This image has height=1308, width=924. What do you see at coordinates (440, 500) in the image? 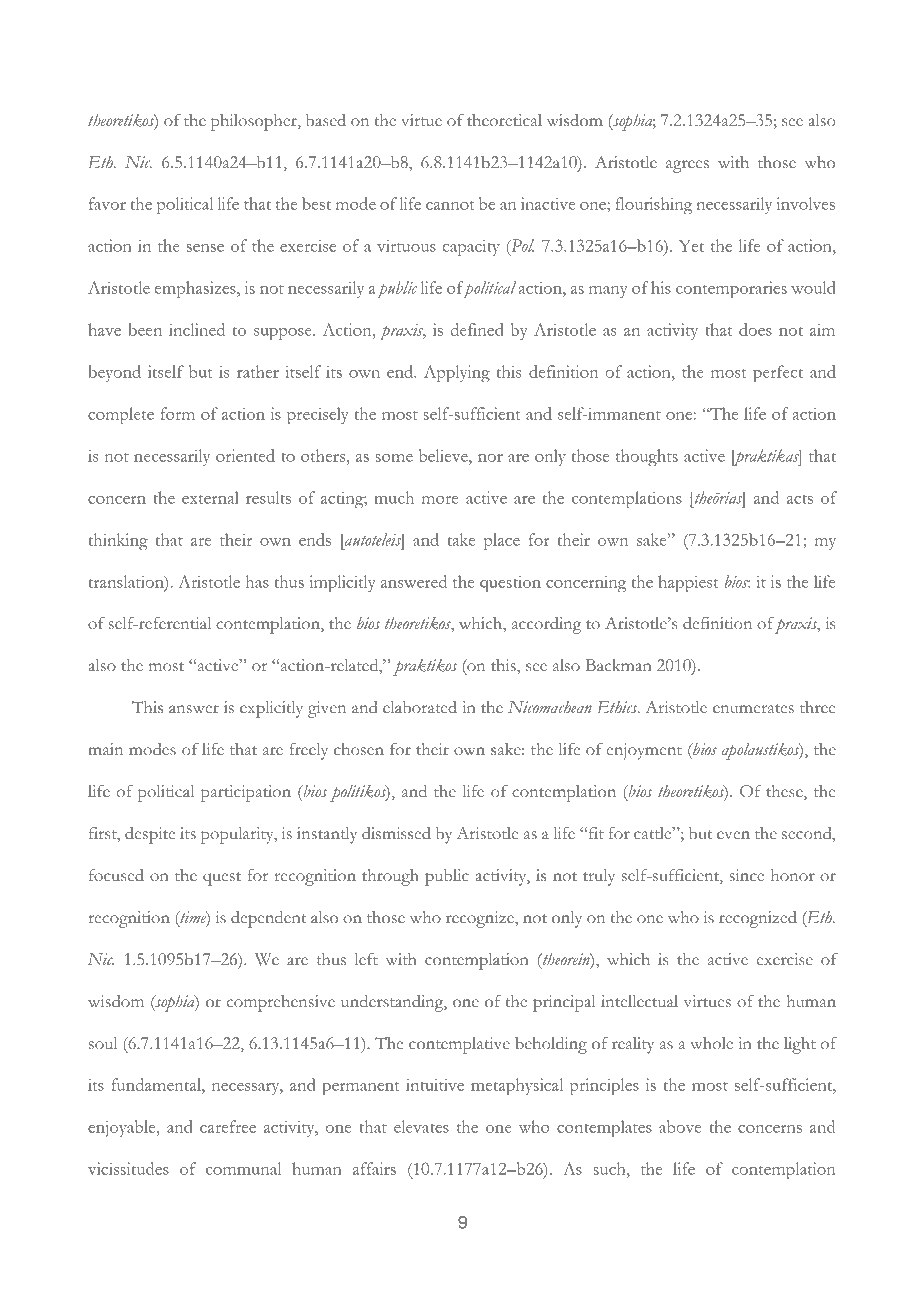
I see `more` at bounding box center [440, 500].
